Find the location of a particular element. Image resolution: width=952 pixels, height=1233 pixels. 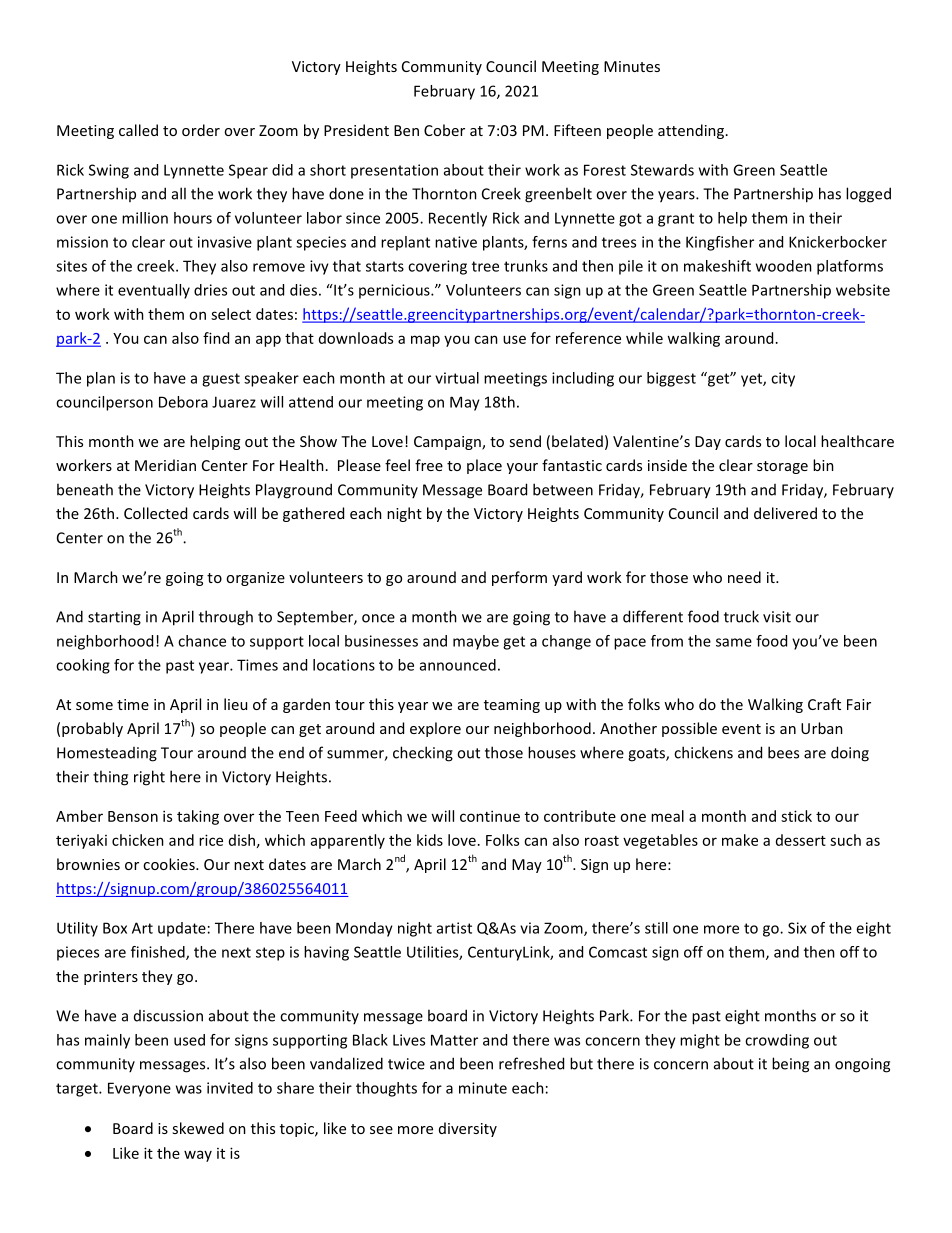

skewed is located at coordinates (198, 1128).
